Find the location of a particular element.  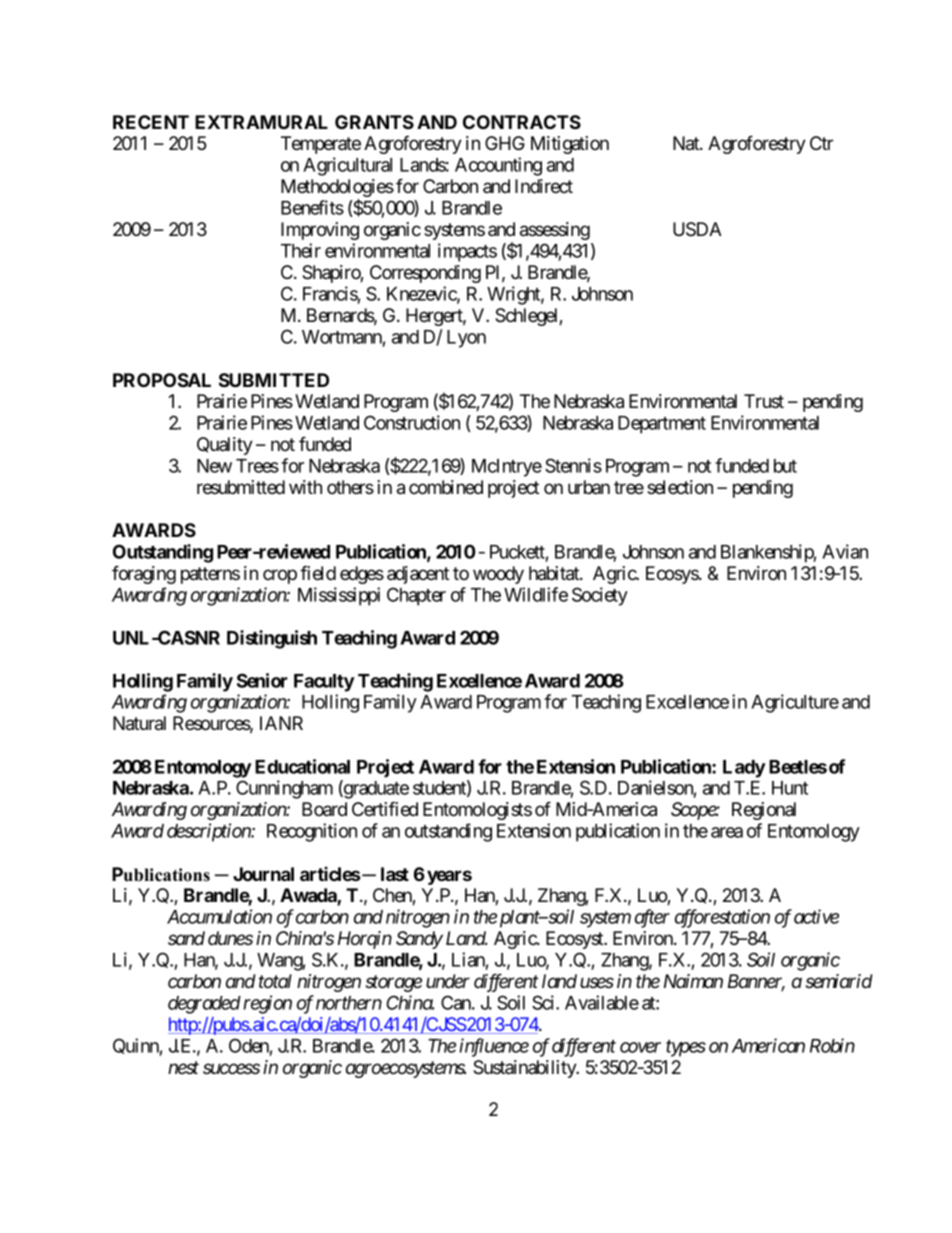

Lady is located at coordinates (744, 769).
